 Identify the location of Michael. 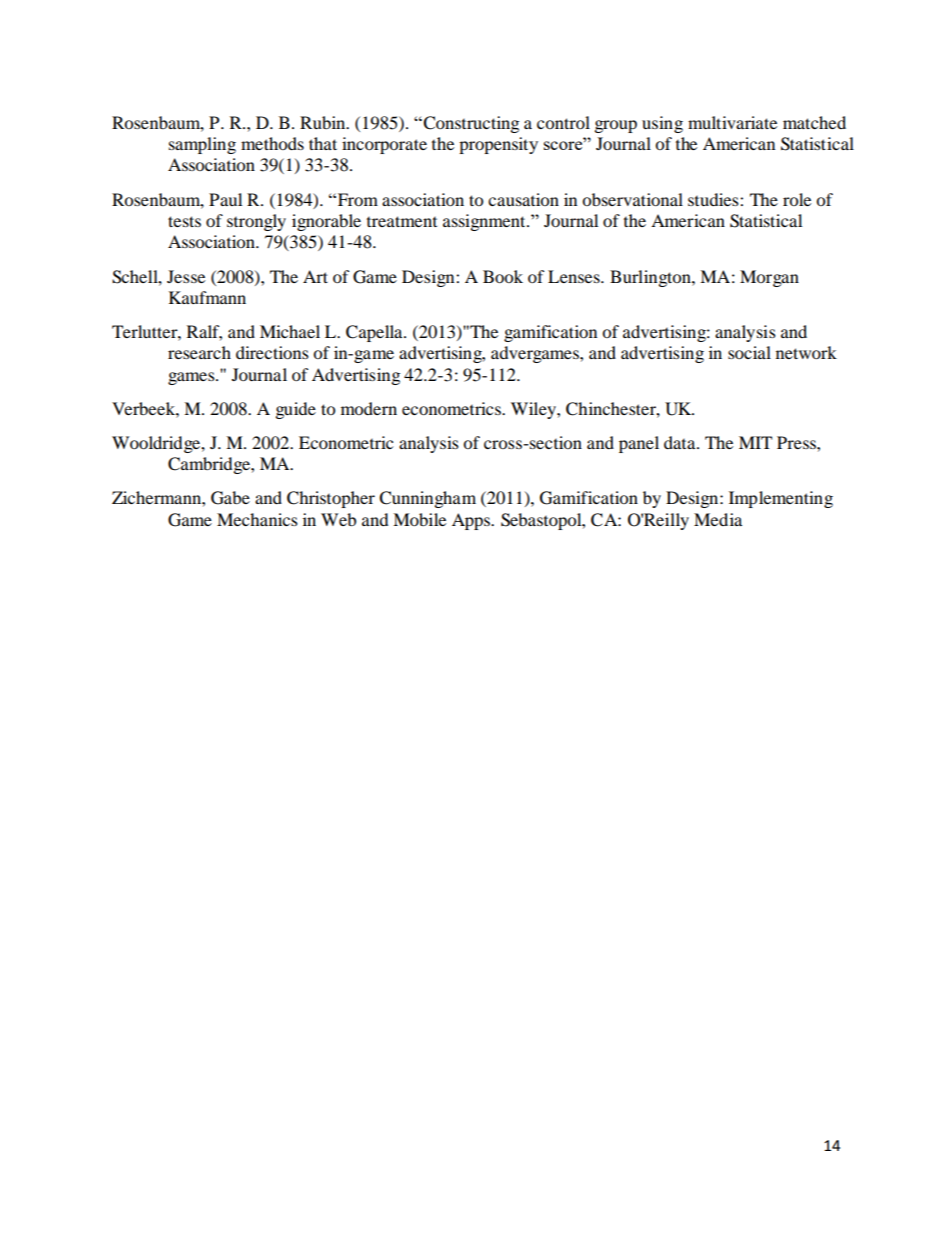
(290, 331).
